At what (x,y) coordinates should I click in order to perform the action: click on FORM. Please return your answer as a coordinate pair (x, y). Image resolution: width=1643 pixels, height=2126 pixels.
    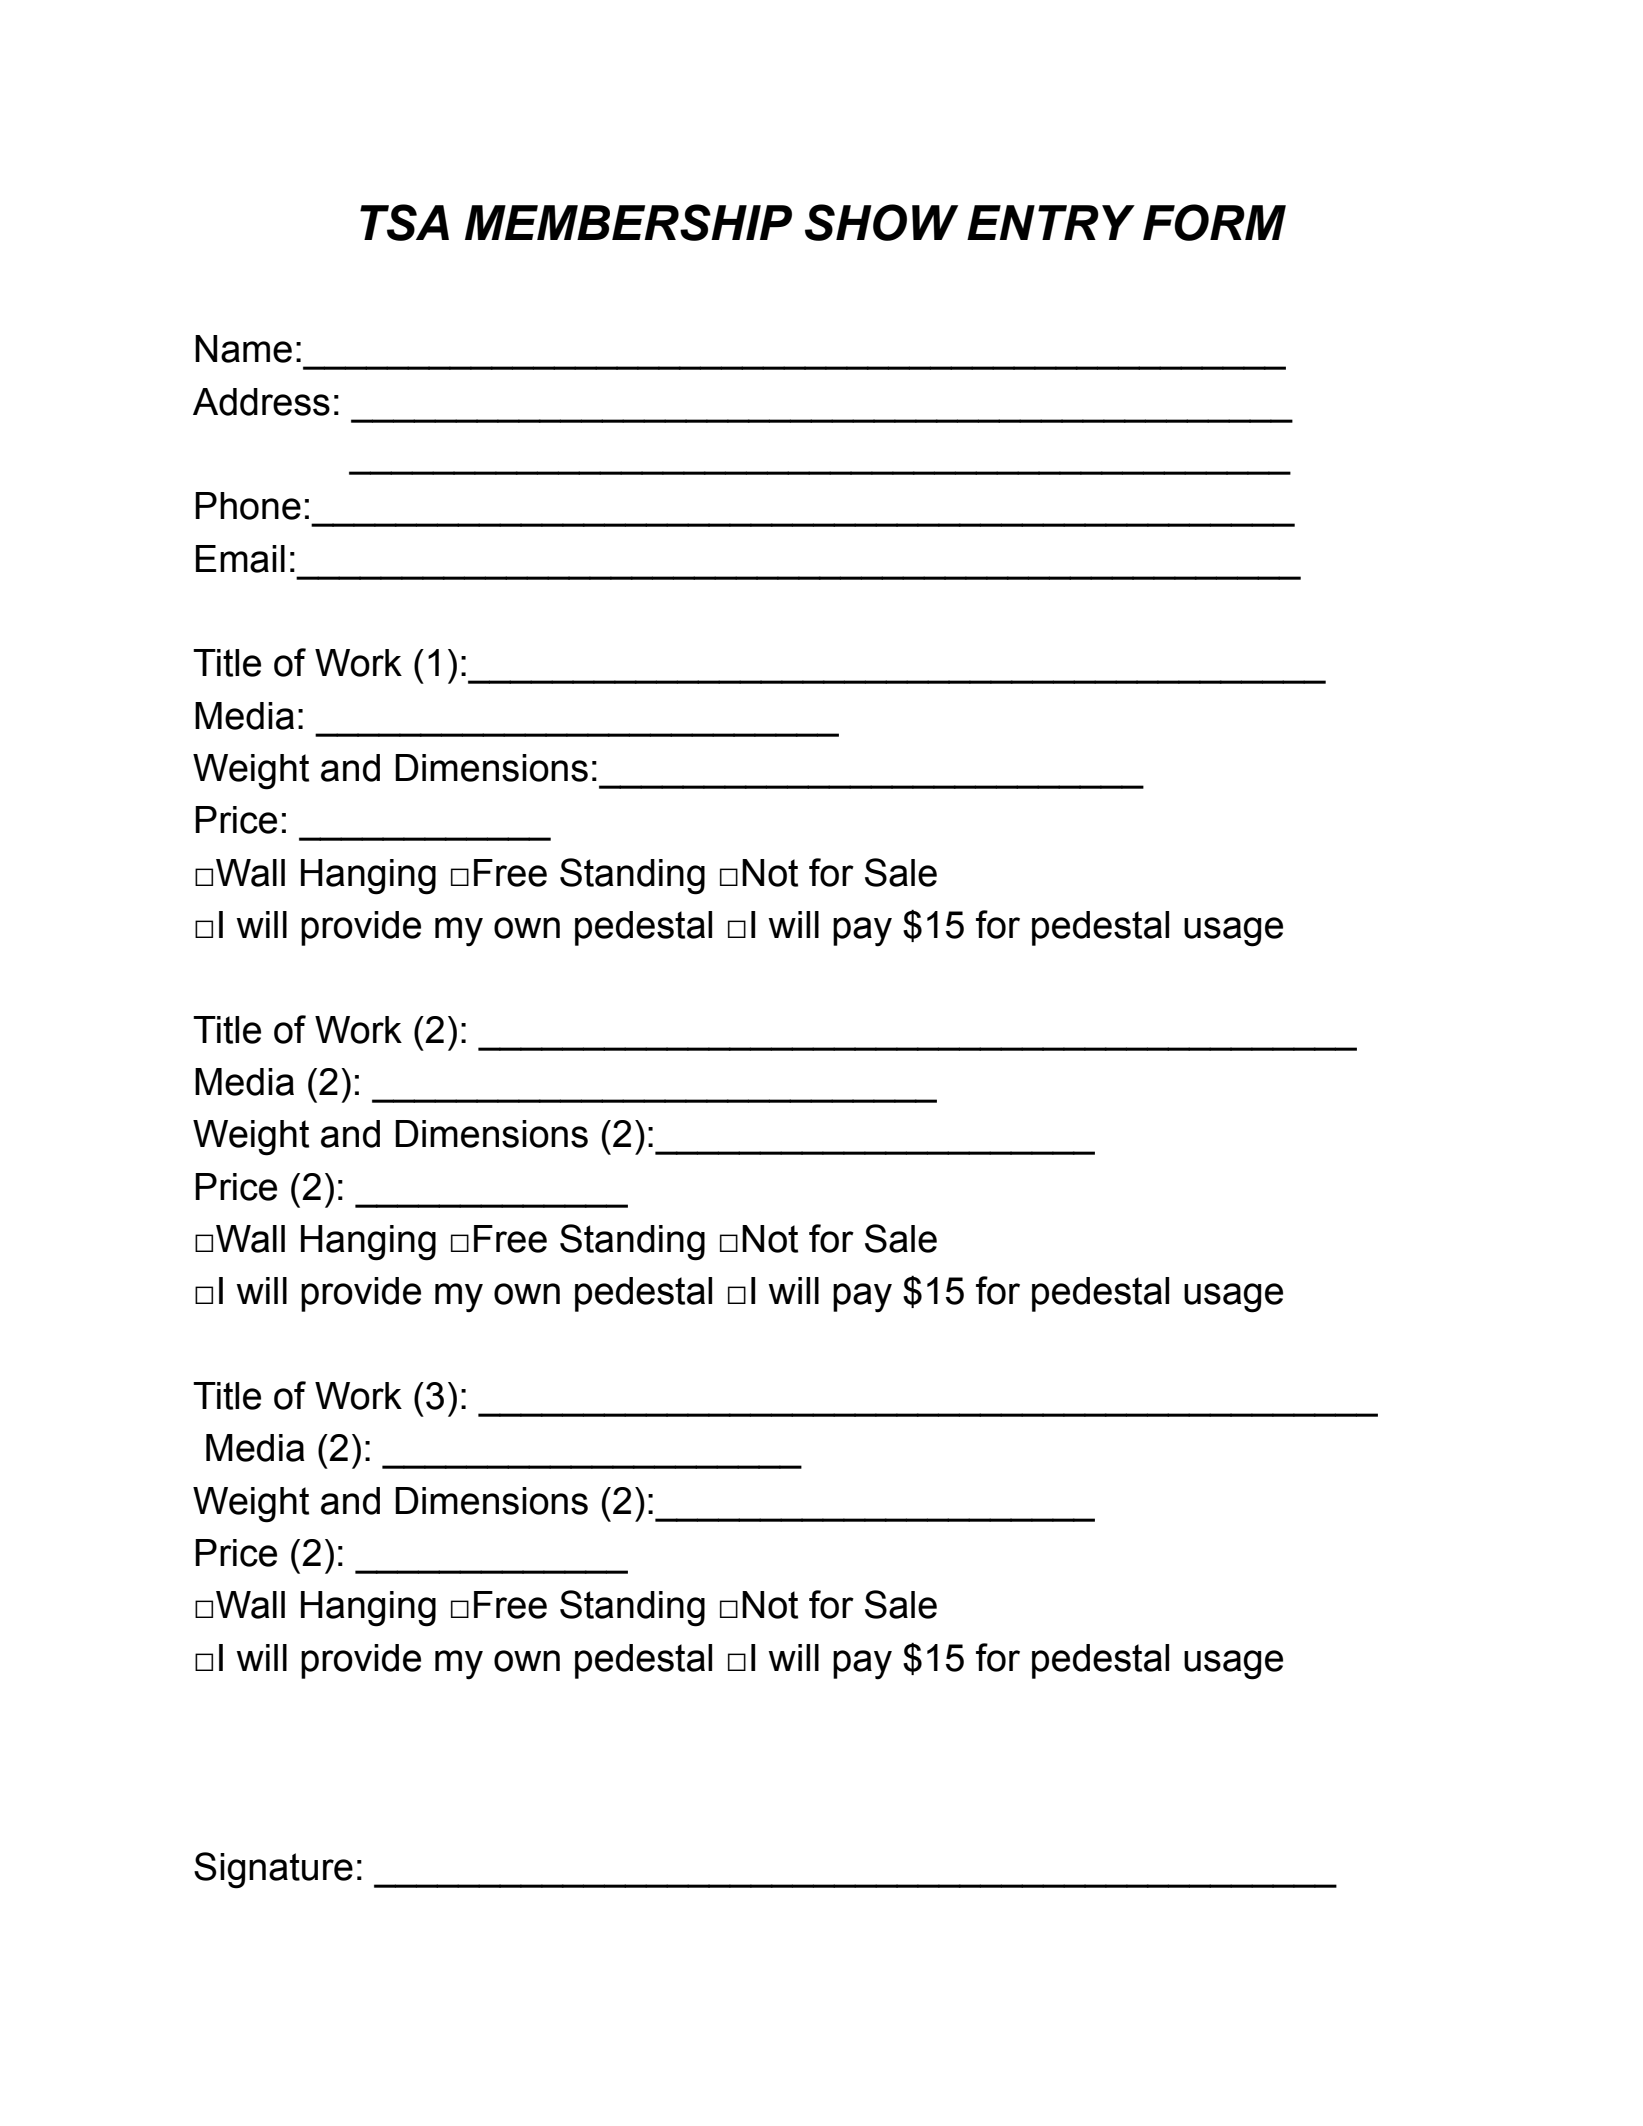
    Looking at the image, I should click on (1214, 222).
